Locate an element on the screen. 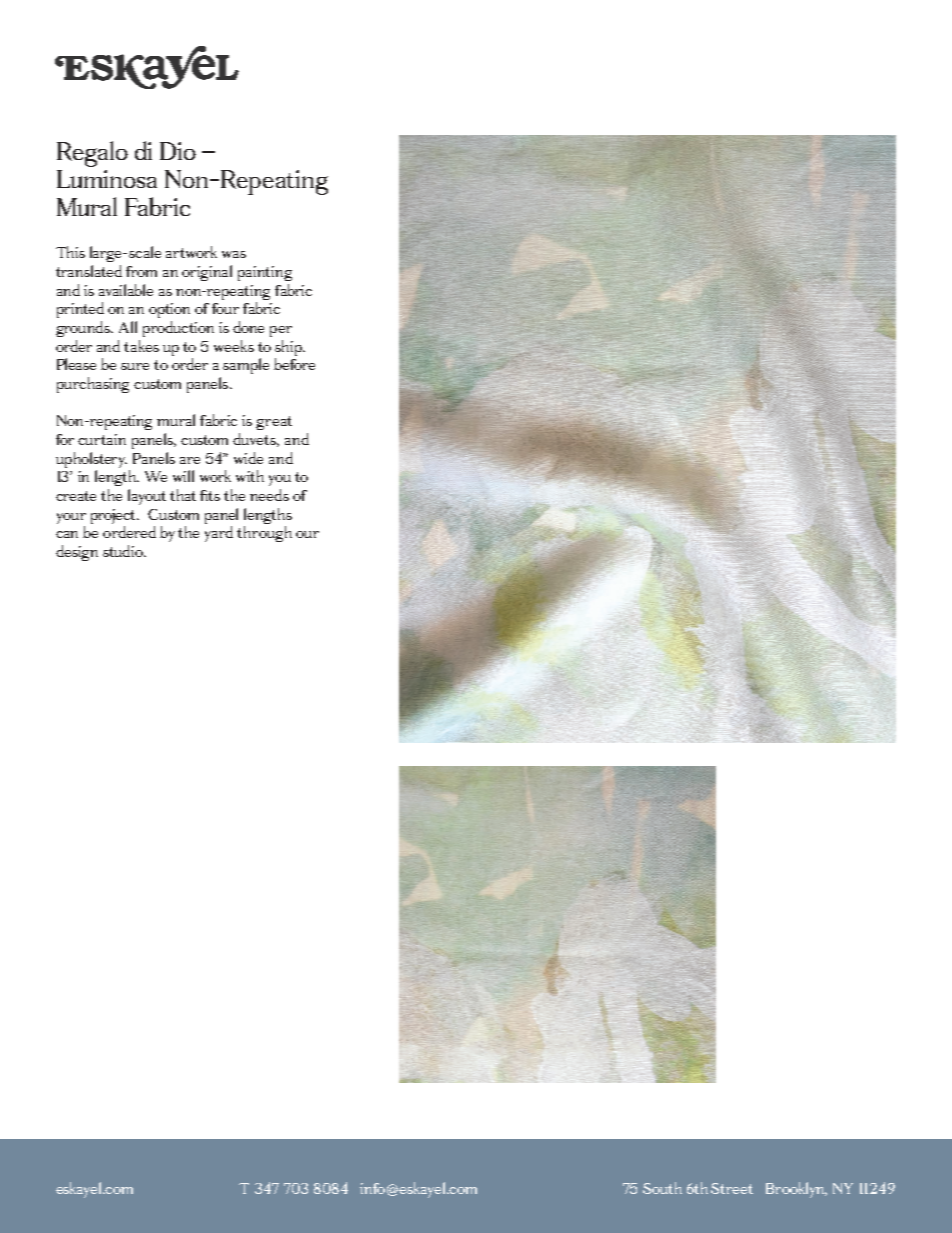  painting is located at coordinates (265, 273).
